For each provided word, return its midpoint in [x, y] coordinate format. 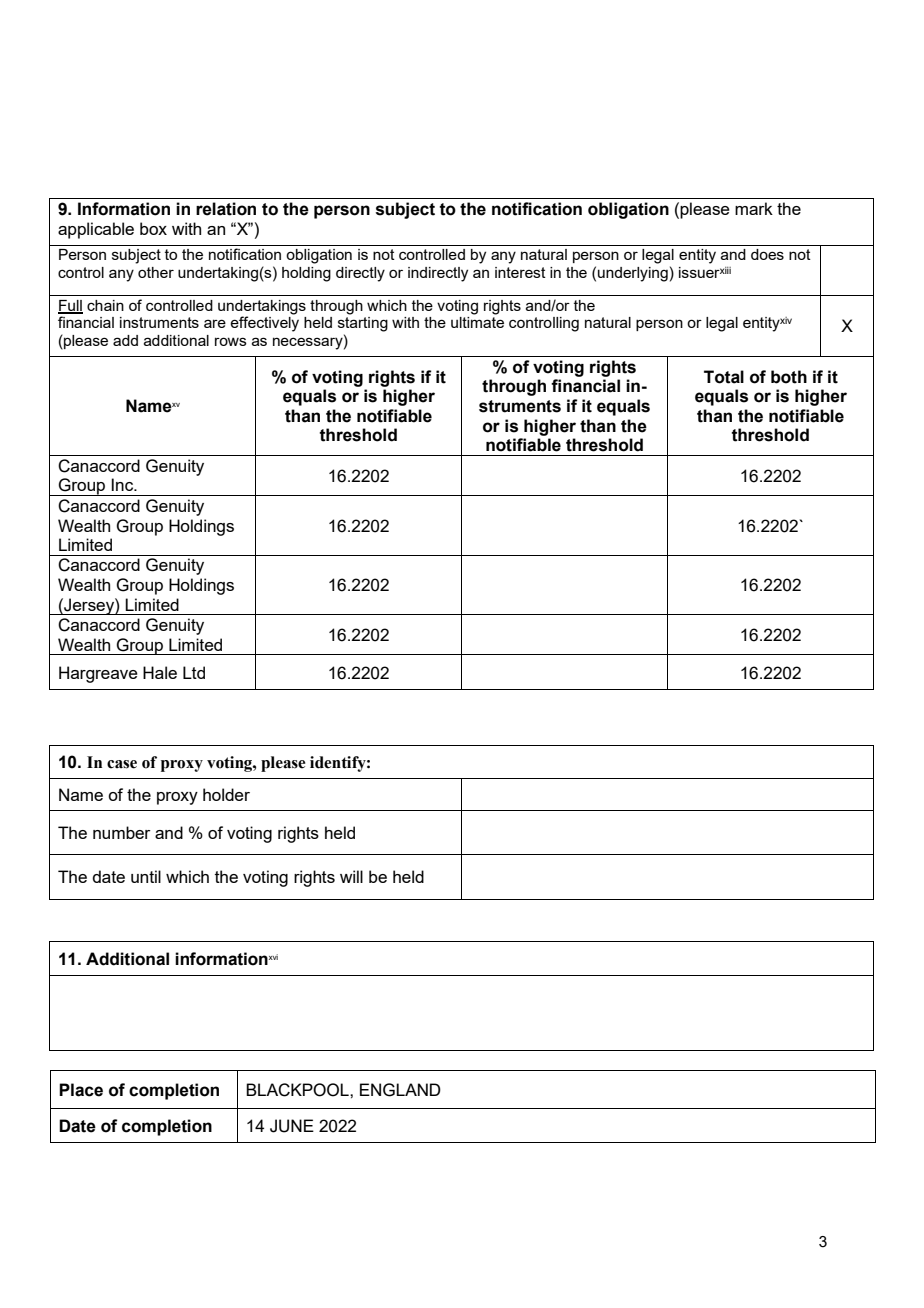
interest [520, 272]
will [351, 876]
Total [724, 377]
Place [81, 1090]
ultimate [477, 322]
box [153, 228]
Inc [123, 484]
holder [226, 794]
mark [754, 208]
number [122, 832]
